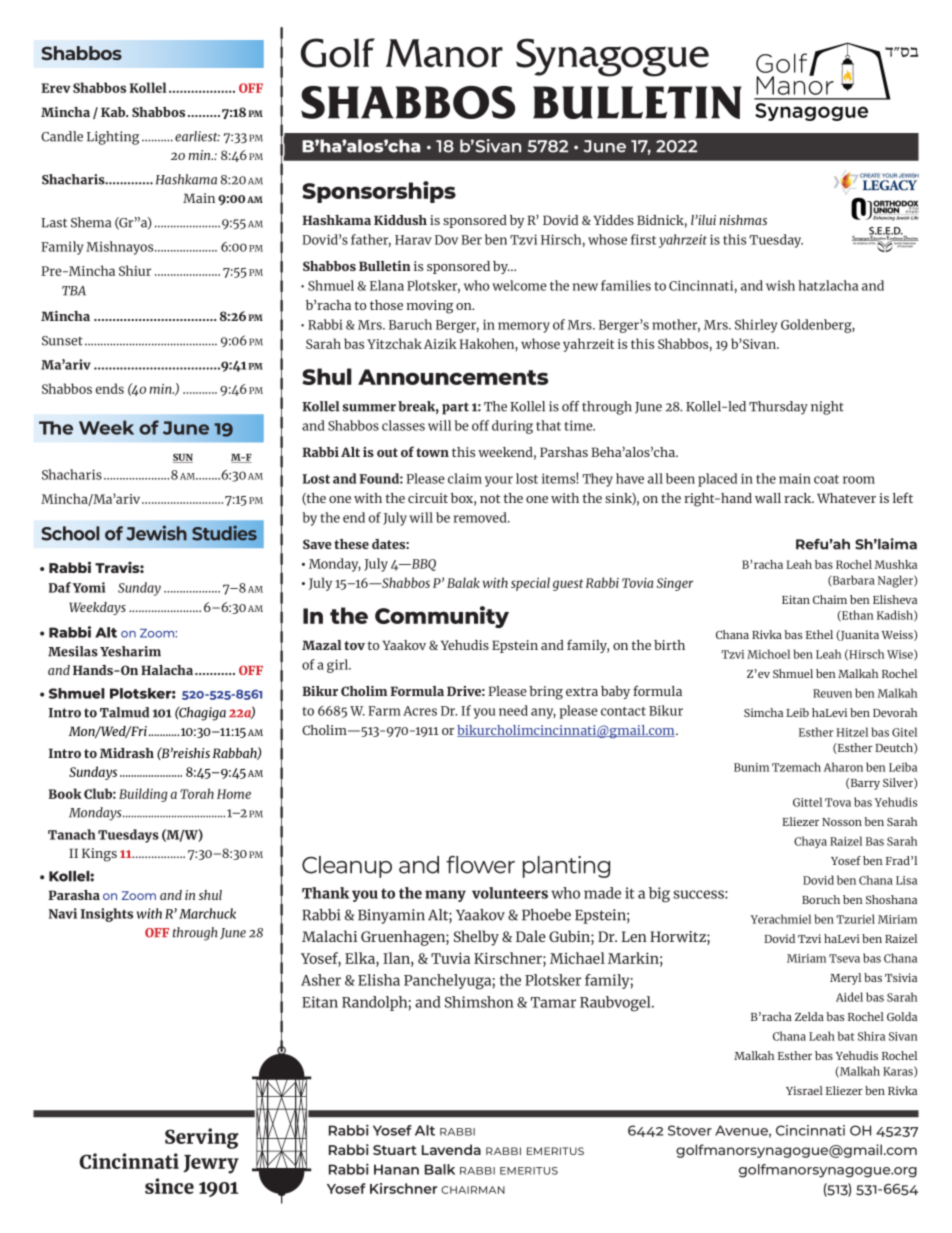  Describe the element at coordinates (379, 192) in the document. I see `Sponsorships` at that location.
